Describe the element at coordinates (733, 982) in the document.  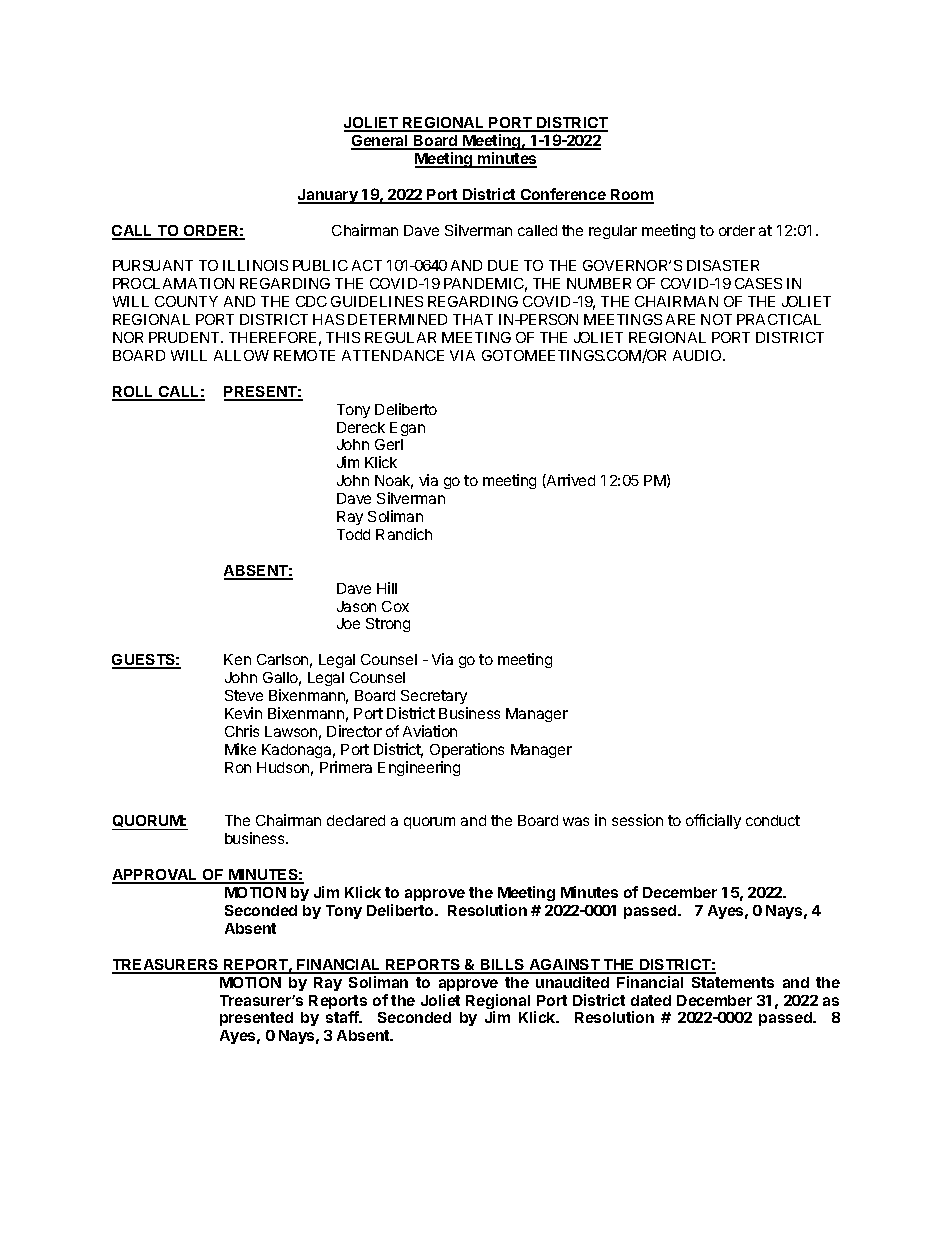
I see `Statements` at that location.
